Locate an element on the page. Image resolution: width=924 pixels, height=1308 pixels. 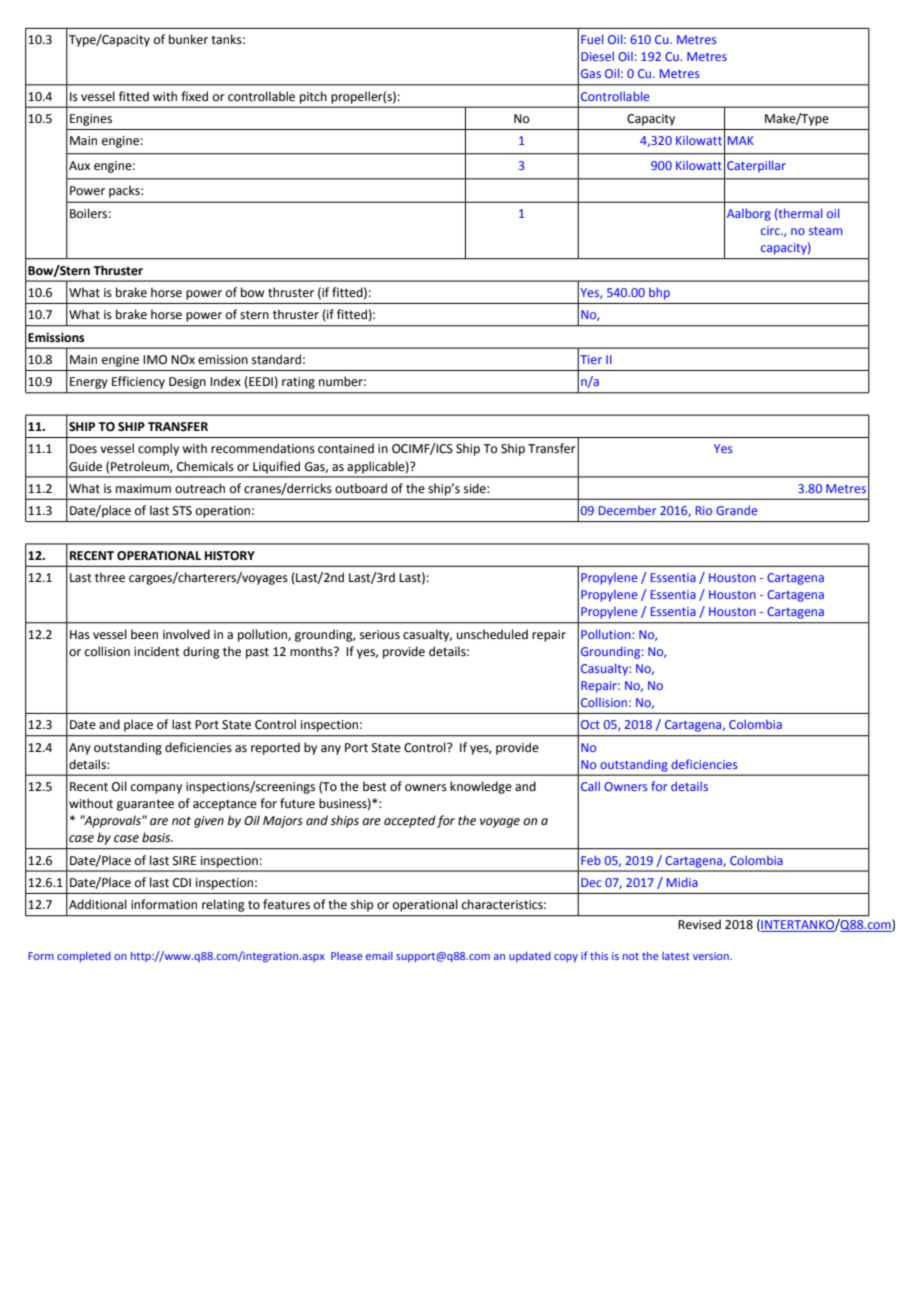
bunker is located at coordinates (188, 39).
